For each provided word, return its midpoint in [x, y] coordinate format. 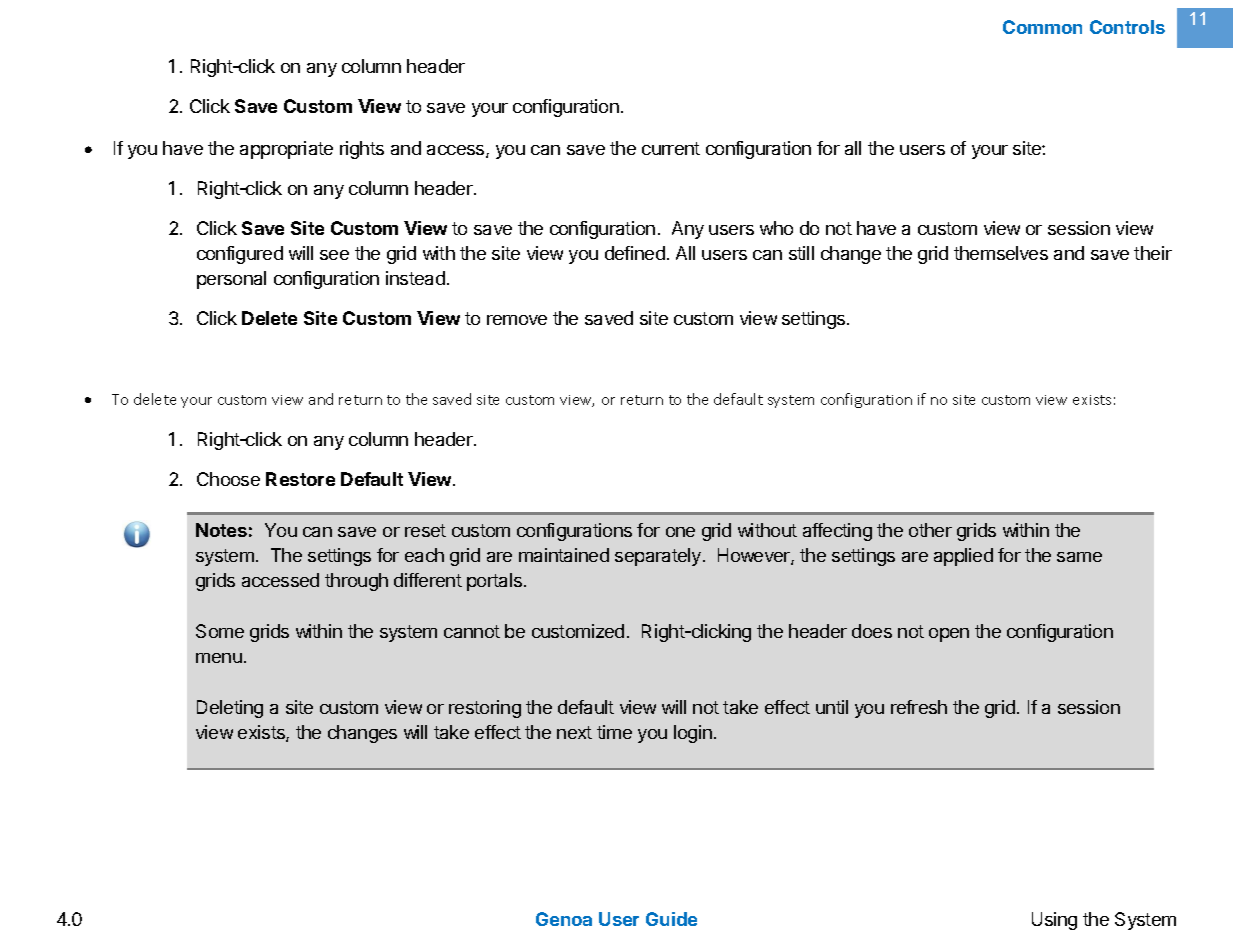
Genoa [564, 919]
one [680, 532]
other [930, 530]
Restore [300, 479]
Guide [671, 919]
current [671, 148]
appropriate [286, 150]
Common [1042, 27]
